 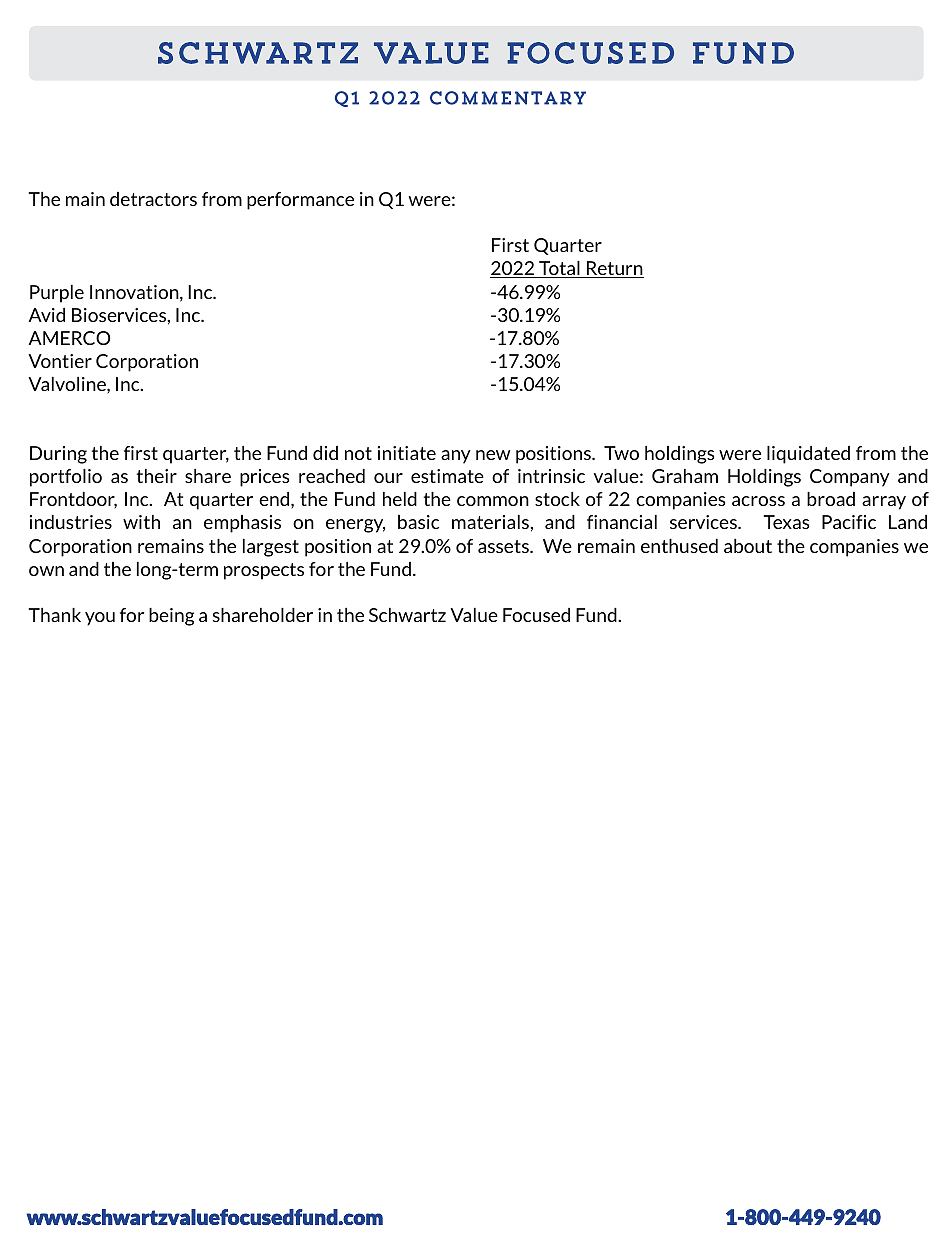 What do you see at coordinates (153, 199) in the image?
I see `detractors` at bounding box center [153, 199].
